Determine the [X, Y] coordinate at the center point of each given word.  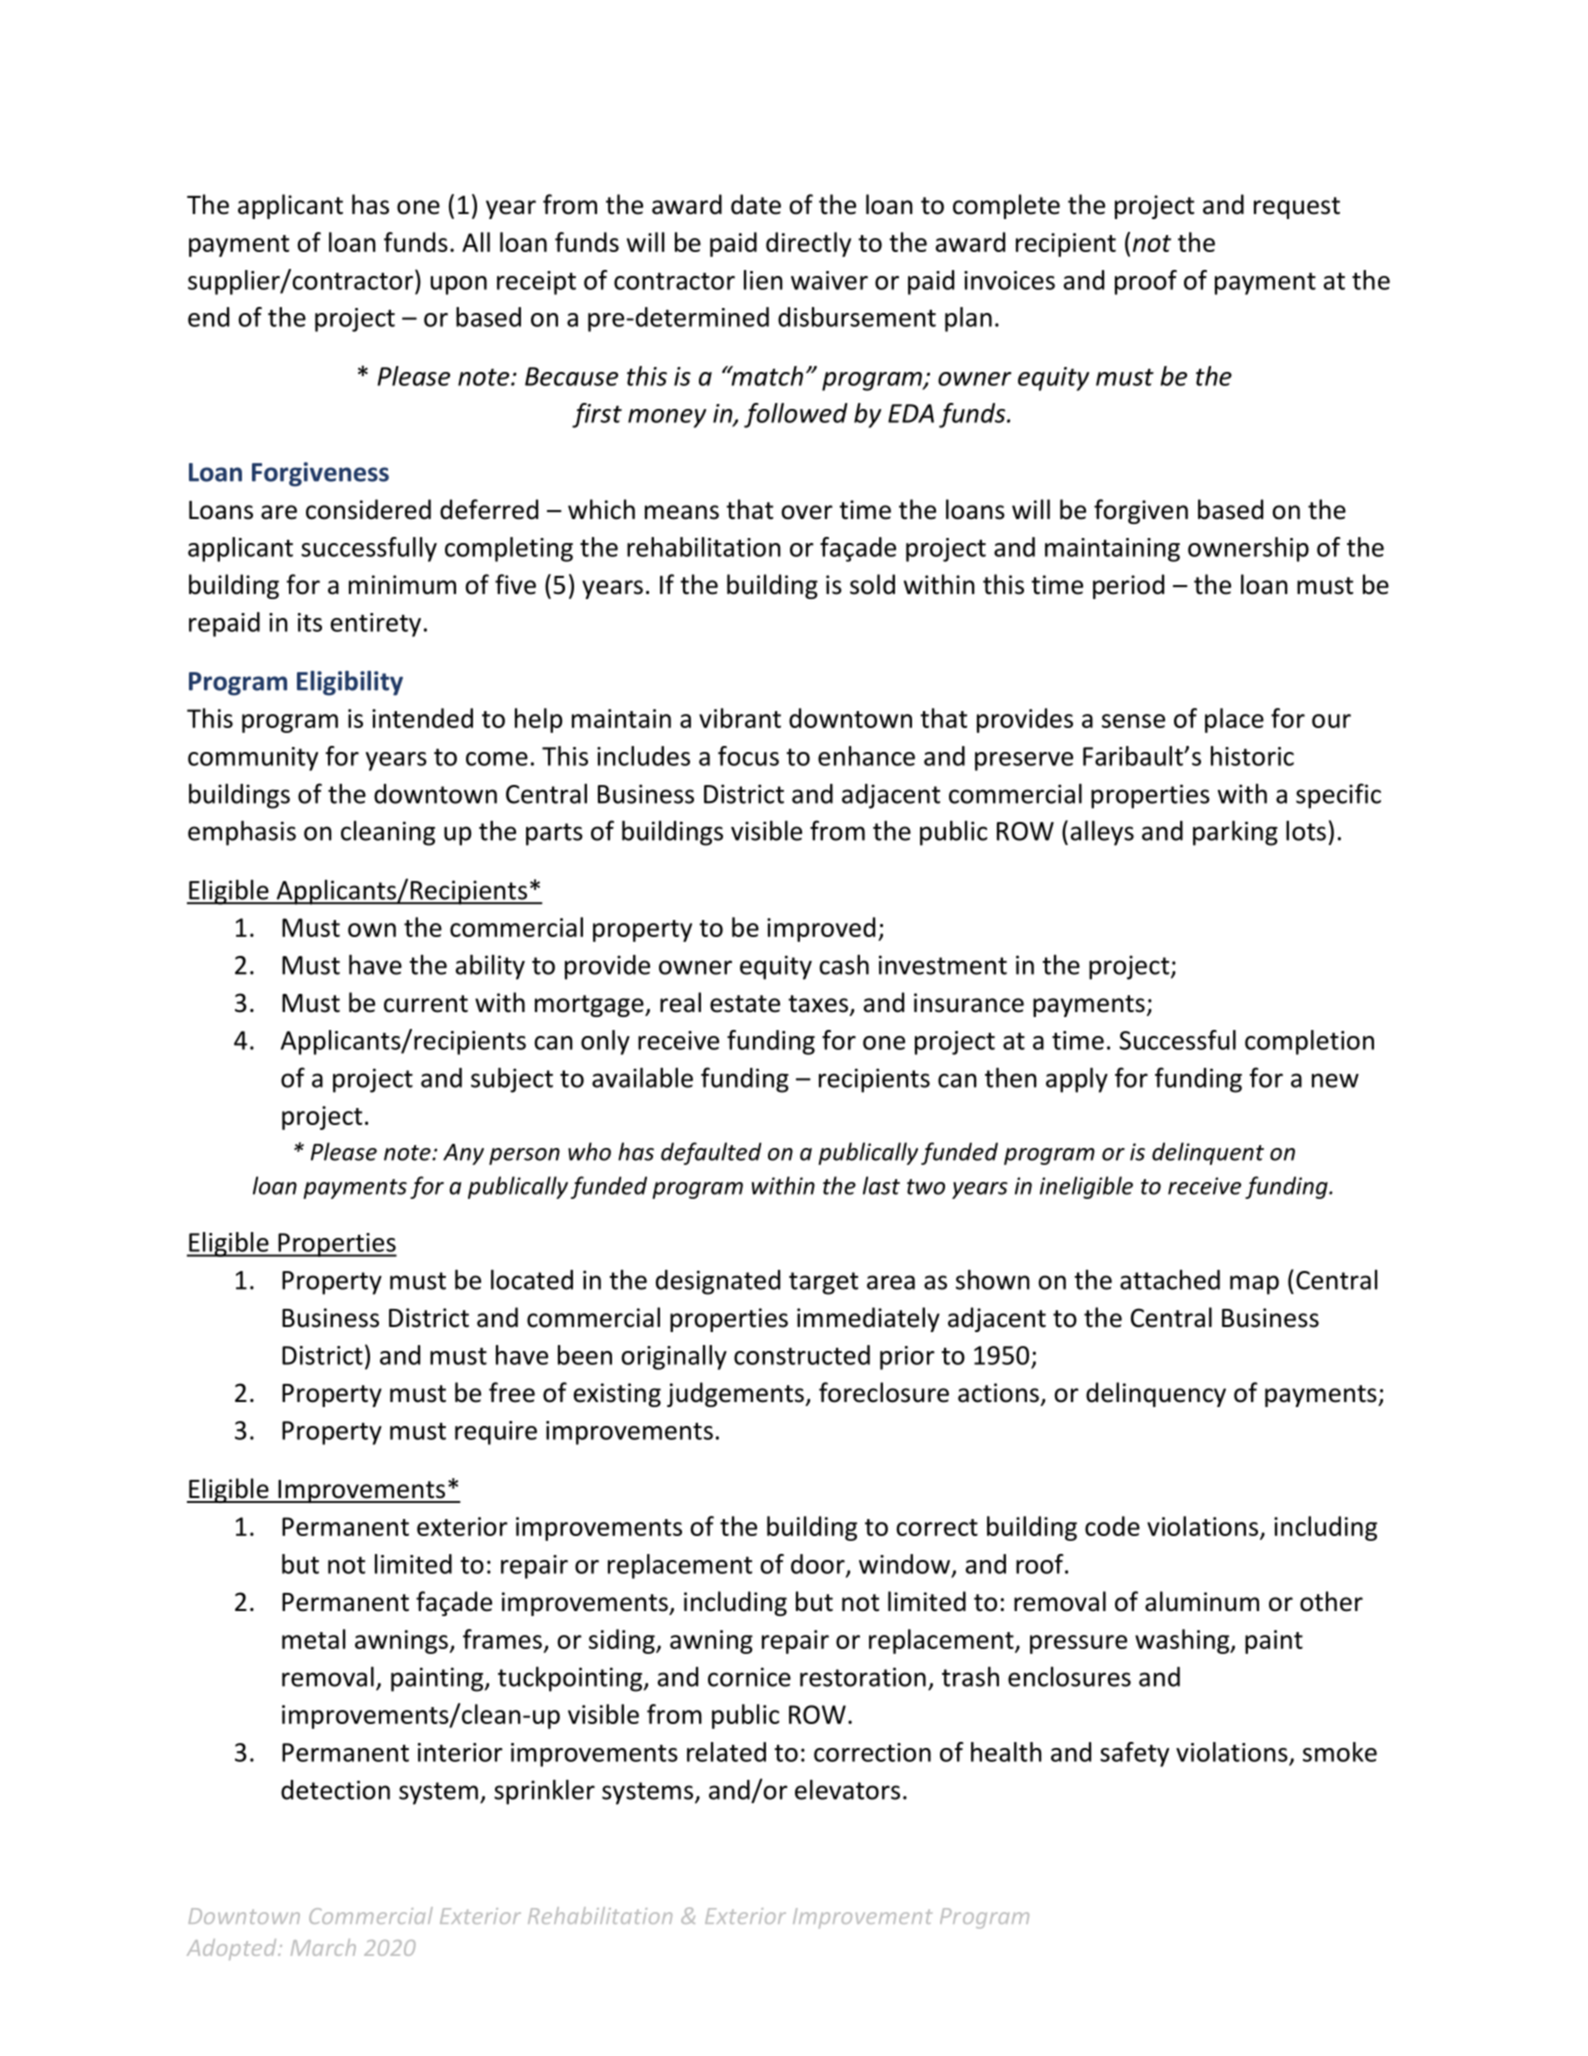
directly [808, 244]
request [1297, 208]
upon [459, 285]
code [1112, 1526]
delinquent [1208, 1153]
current [426, 1004]
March [323, 1947]
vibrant [740, 718]
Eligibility [350, 683]
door [819, 1565]
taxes [819, 1005]
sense [1133, 721]
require [496, 1433]
